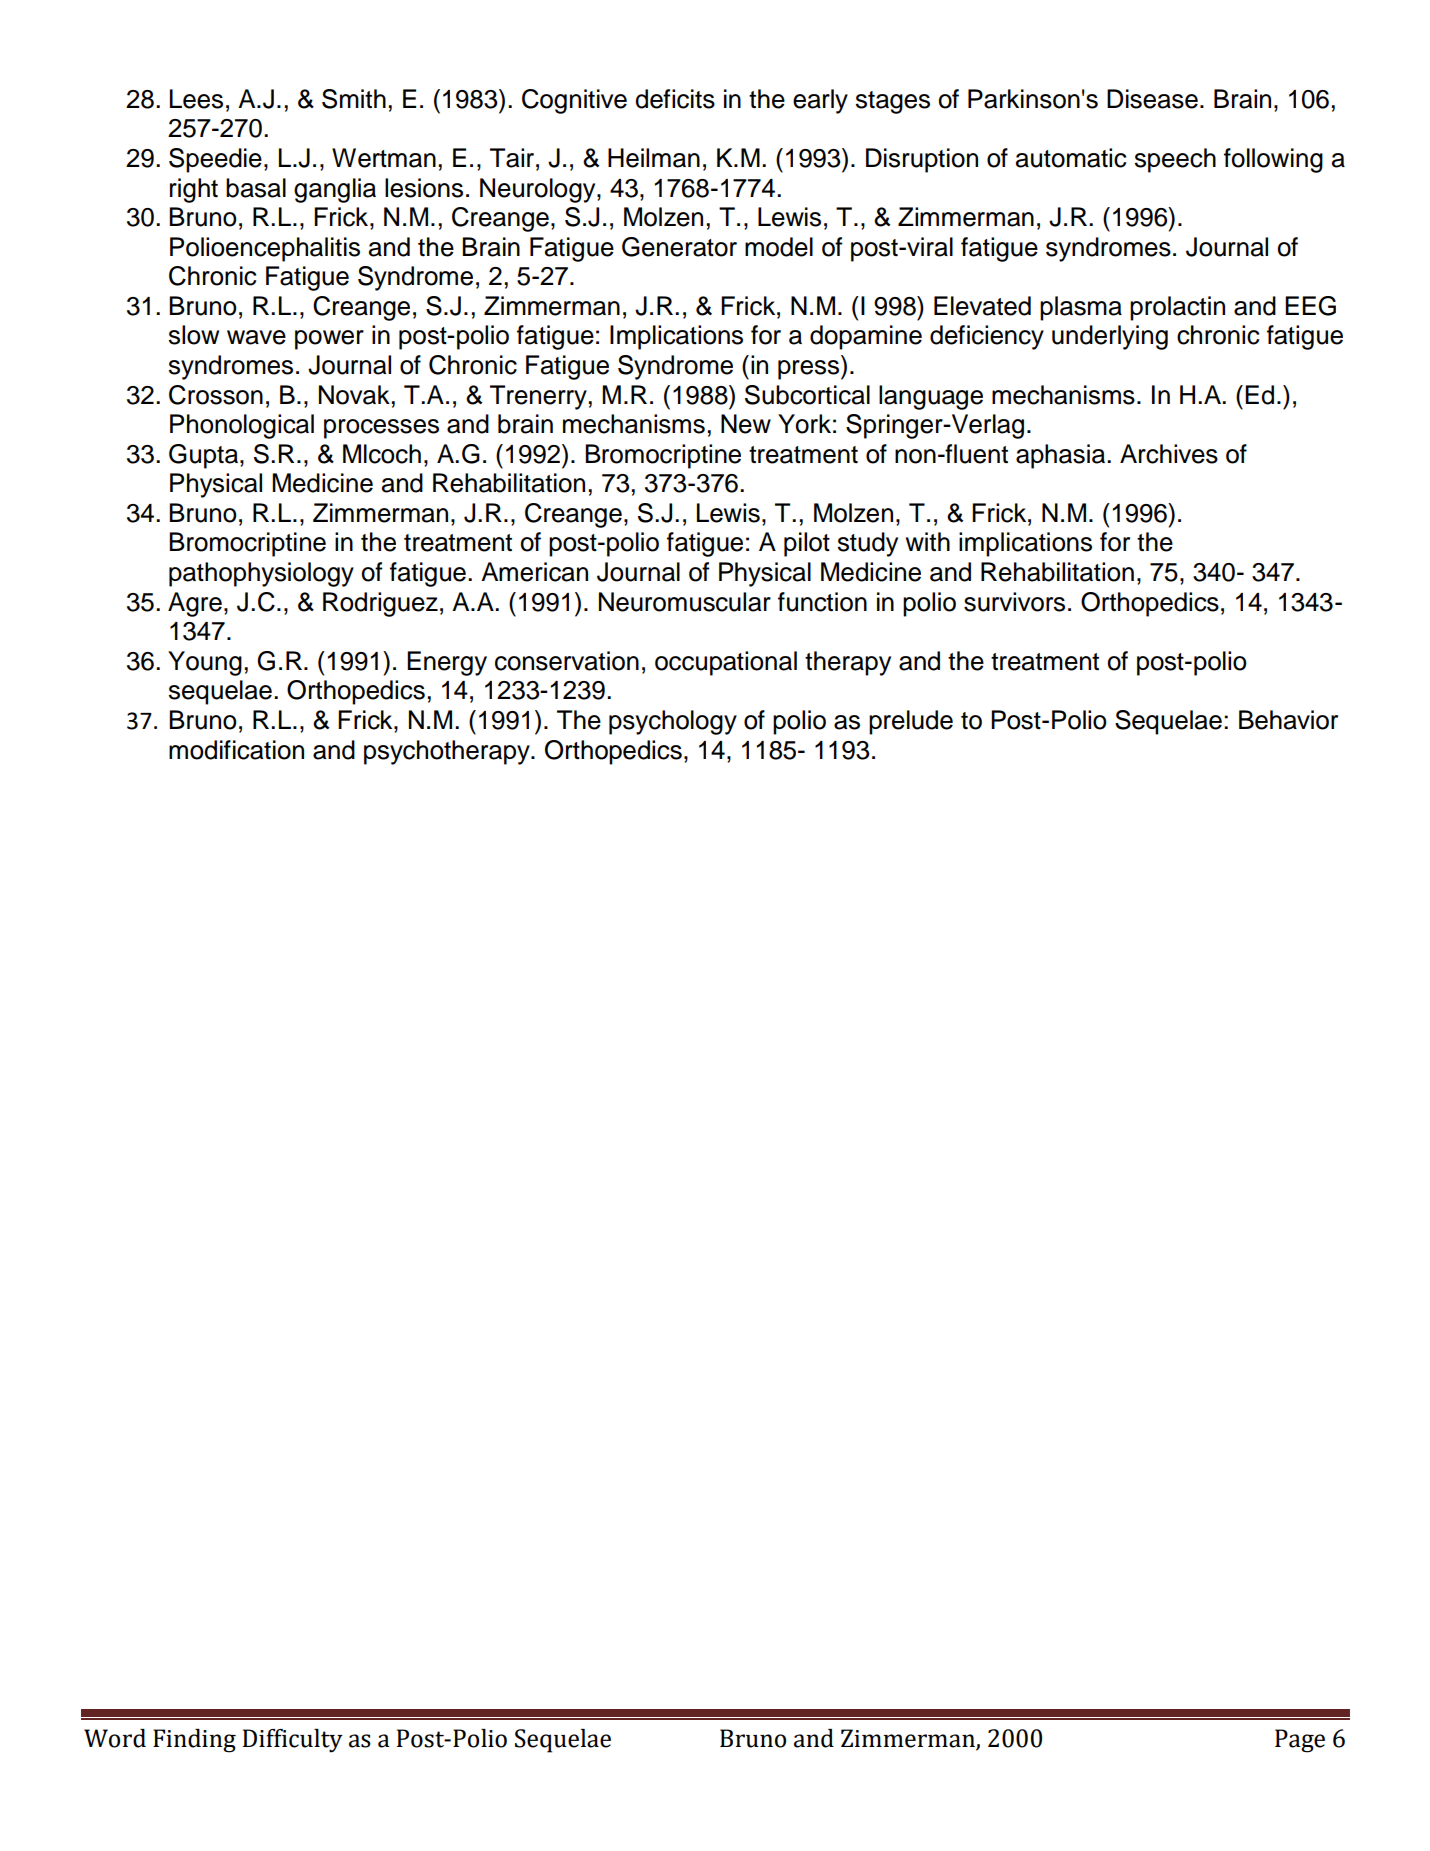 This screenshot has width=1430, height=1851. I want to click on basal, so click(256, 188).
